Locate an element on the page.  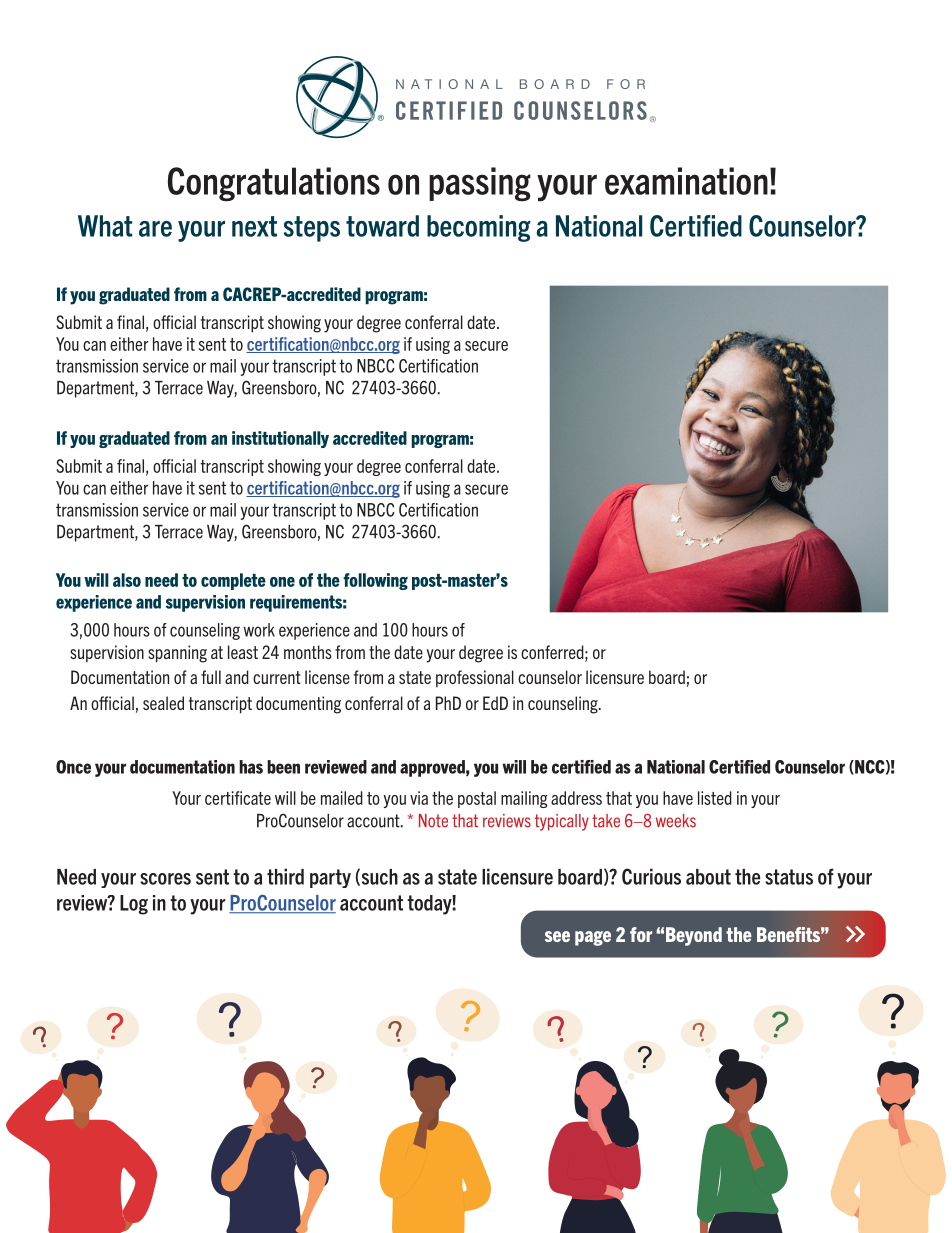
also is located at coordinates (127, 580).
